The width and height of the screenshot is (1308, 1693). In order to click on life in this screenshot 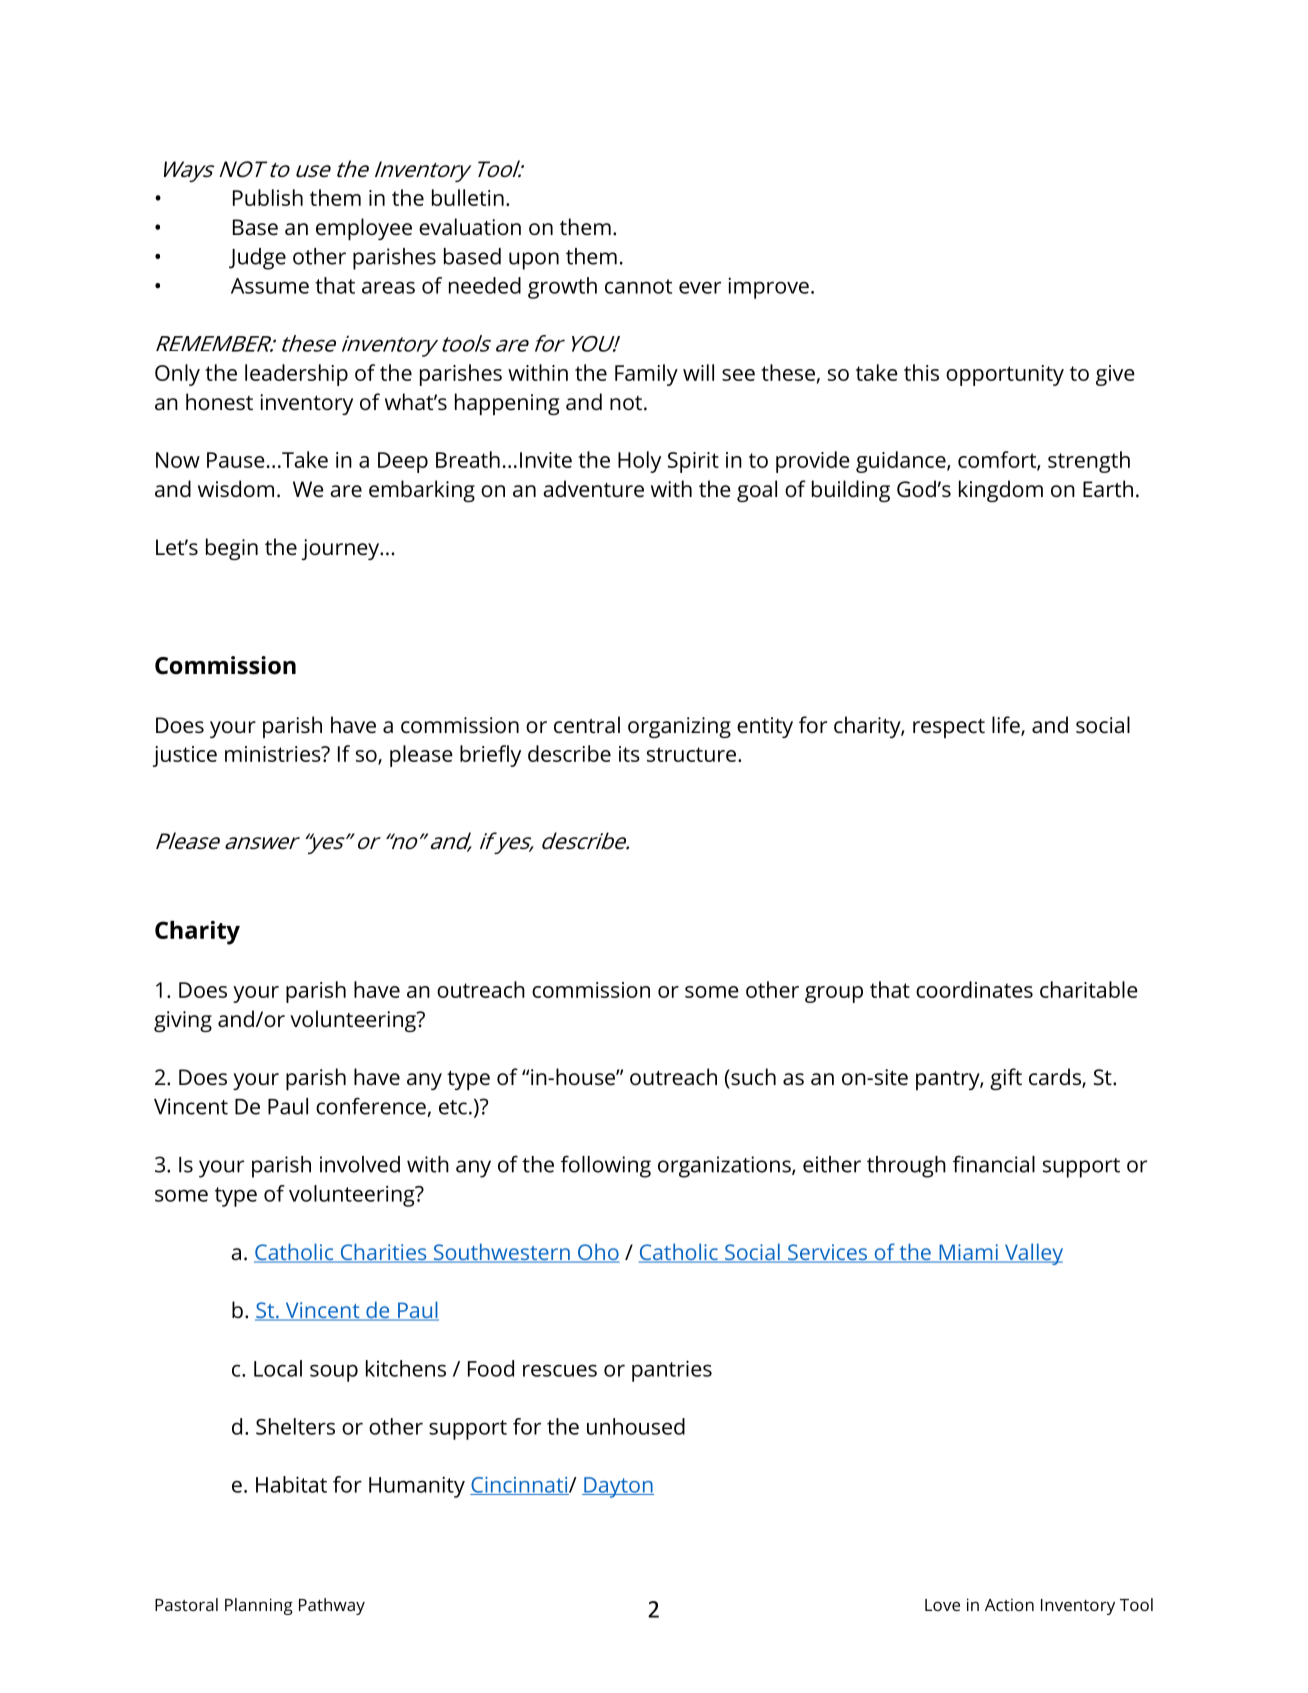, I will do `click(1007, 726)`.
